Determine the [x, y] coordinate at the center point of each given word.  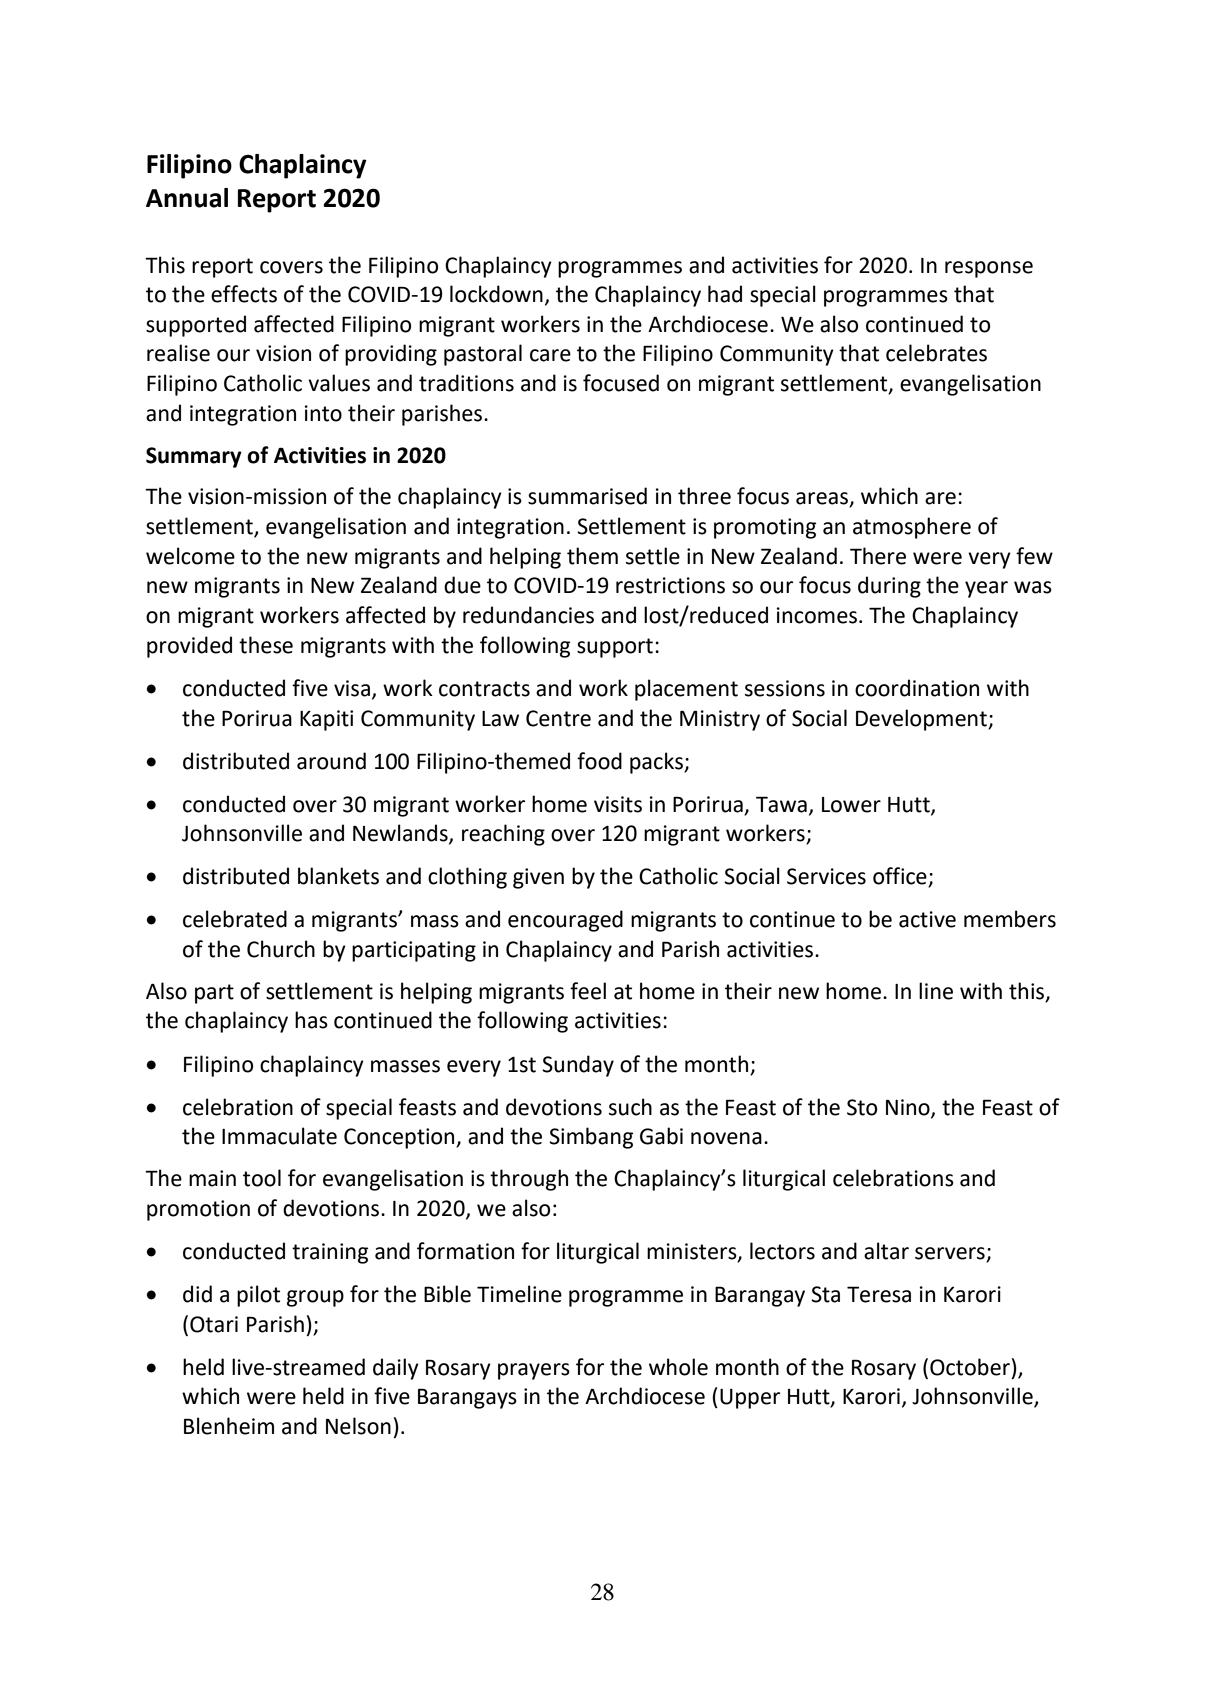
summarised [587, 496]
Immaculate [279, 1136]
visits [618, 804]
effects [244, 294]
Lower [851, 805]
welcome [190, 556]
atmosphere [912, 528]
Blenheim [229, 1426]
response [989, 269]
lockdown [496, 294]
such [630, 1107]
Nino [909, 1108]
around [331, 761]
